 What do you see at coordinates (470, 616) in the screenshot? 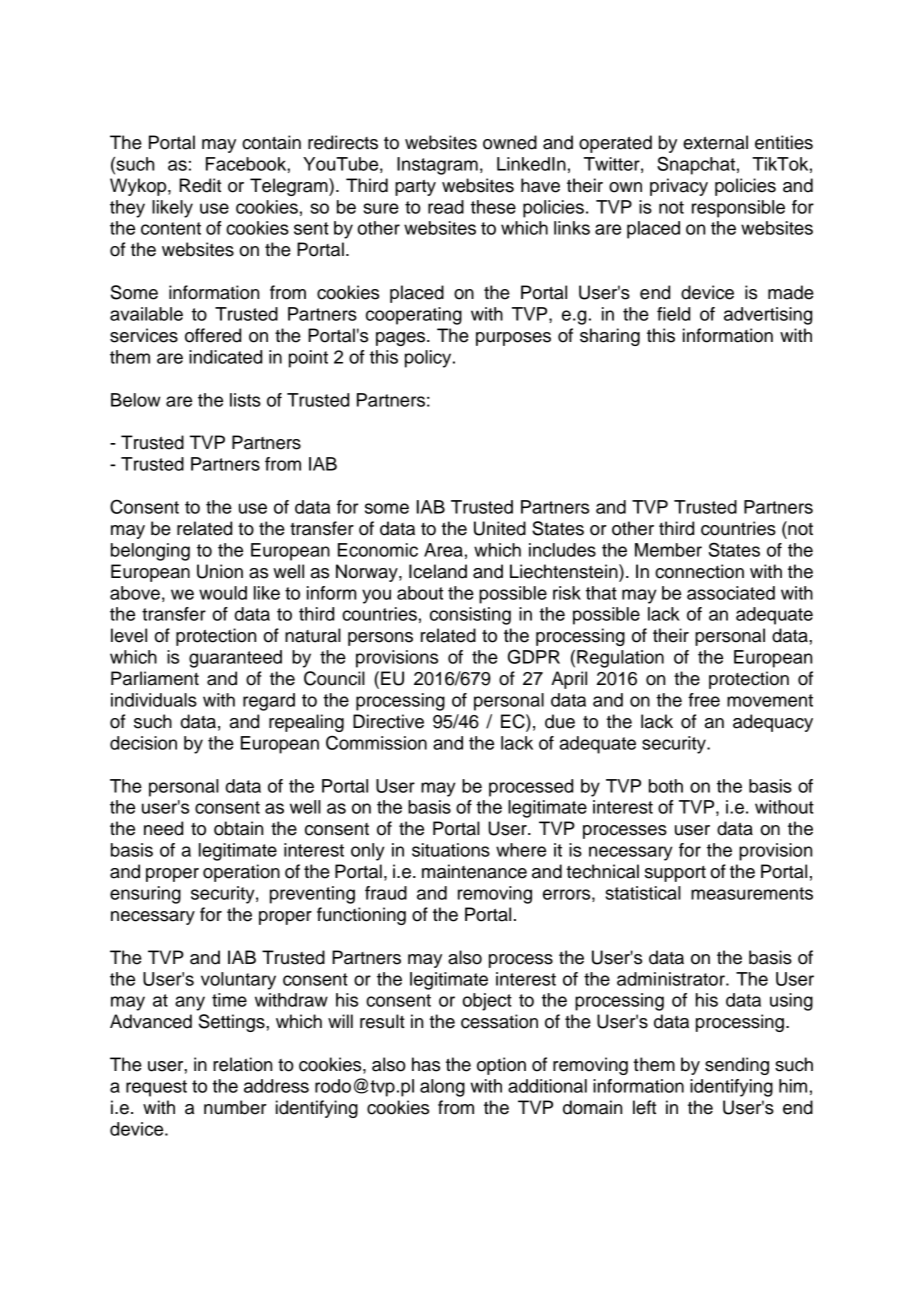
I see `consisting` at bounding box center [470, 616].
